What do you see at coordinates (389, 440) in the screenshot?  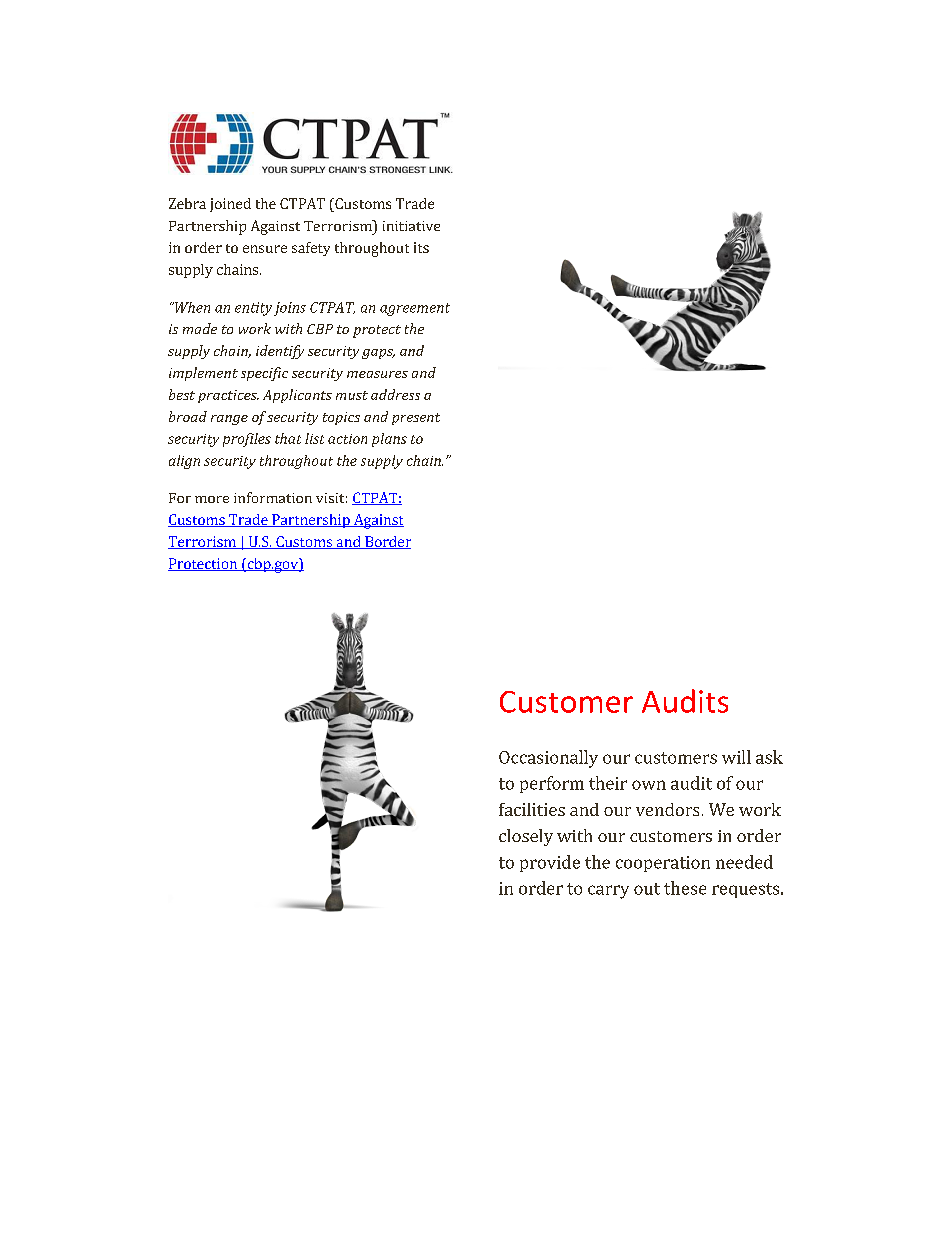 I see `plans` at bounding box center [389, 440].
